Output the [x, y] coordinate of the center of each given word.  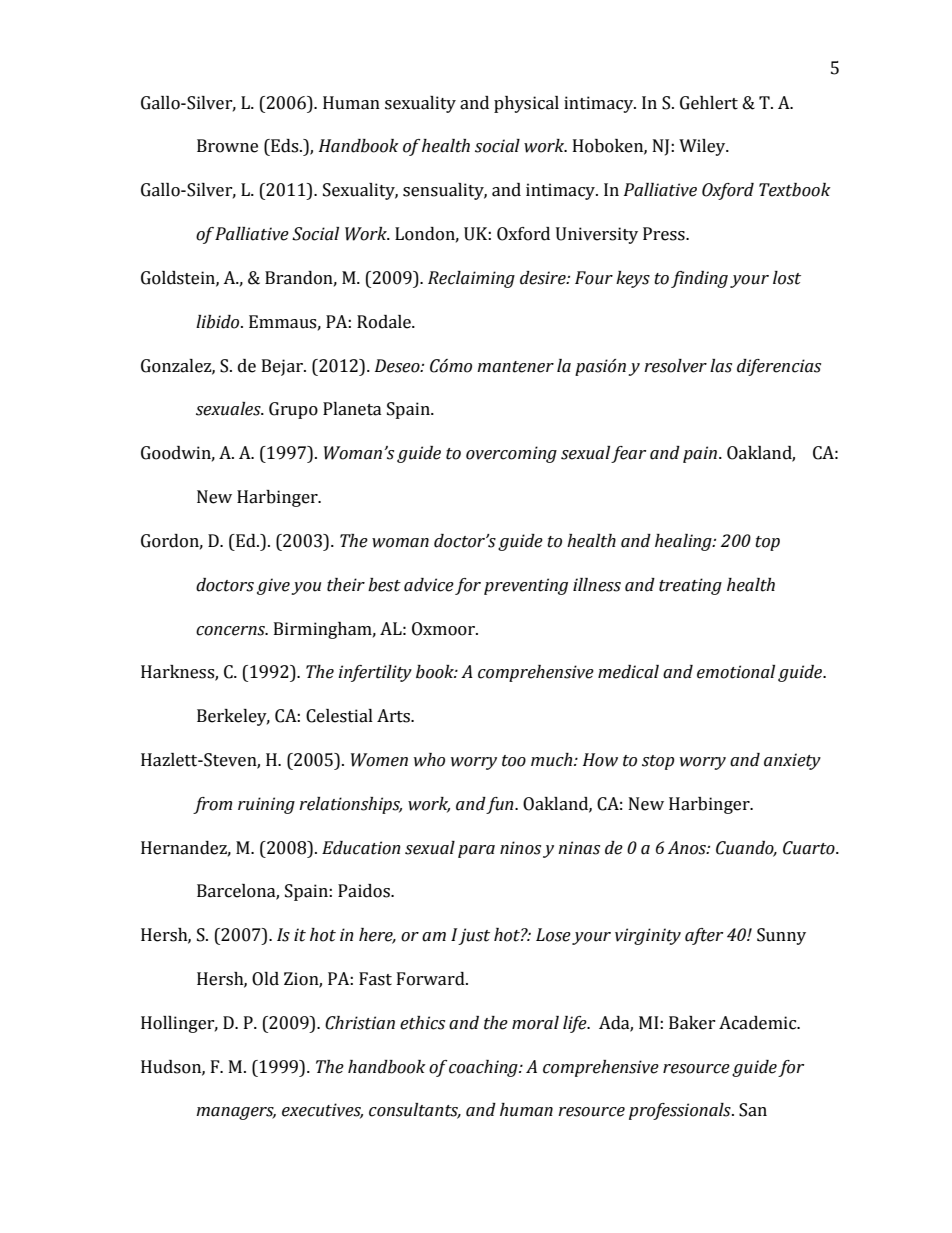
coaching [484, 1068]
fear [628, 454]
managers [236, 1113]
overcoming [511, 454]
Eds [285, 146]
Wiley [703, 147]
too [514, 761]
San [753, 1110]
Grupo [293, 410]
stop [658, 762]
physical [526, 104]
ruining [266, 805]
